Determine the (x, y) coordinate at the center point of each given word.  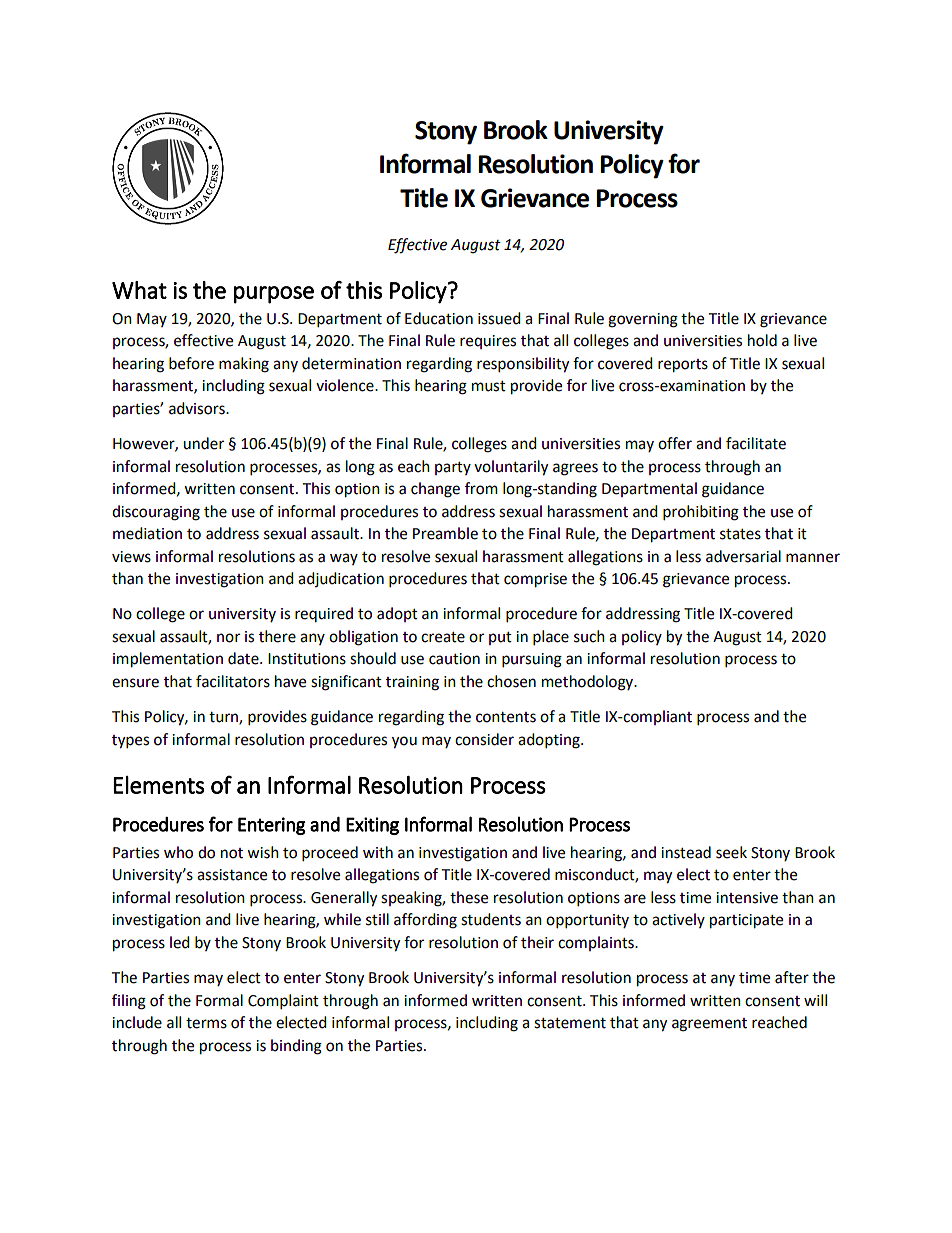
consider (484, 739)
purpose (274, 295)
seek (731, 852)
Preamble (445, 533)
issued (499, 318)
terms (206, 1023)
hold (762, 340)
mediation (147, 533)
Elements (159, 785)
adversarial (743, 556)
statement (570, 1023)
